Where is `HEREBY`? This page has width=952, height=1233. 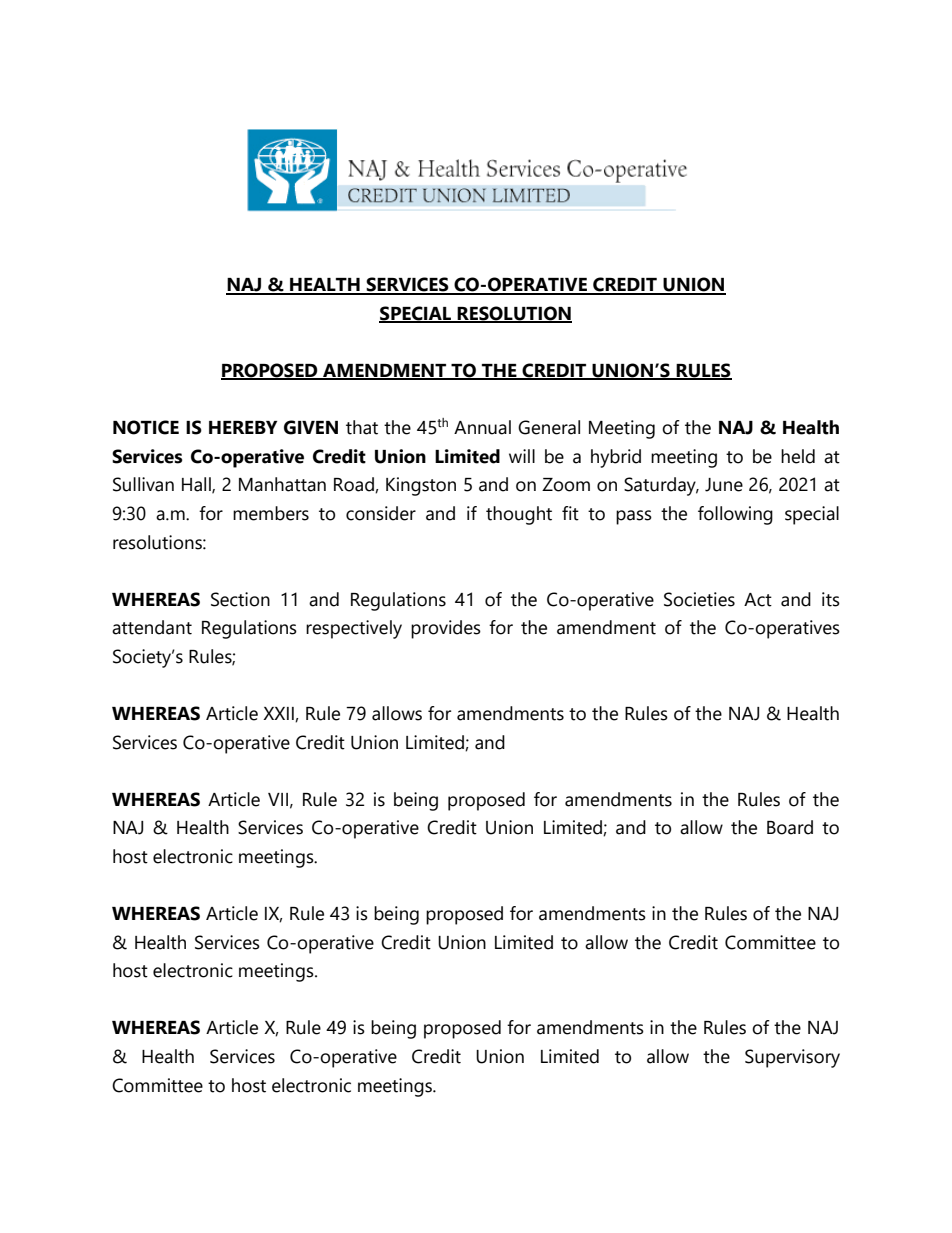
HEREBY is located at coordinates (243, 427).
